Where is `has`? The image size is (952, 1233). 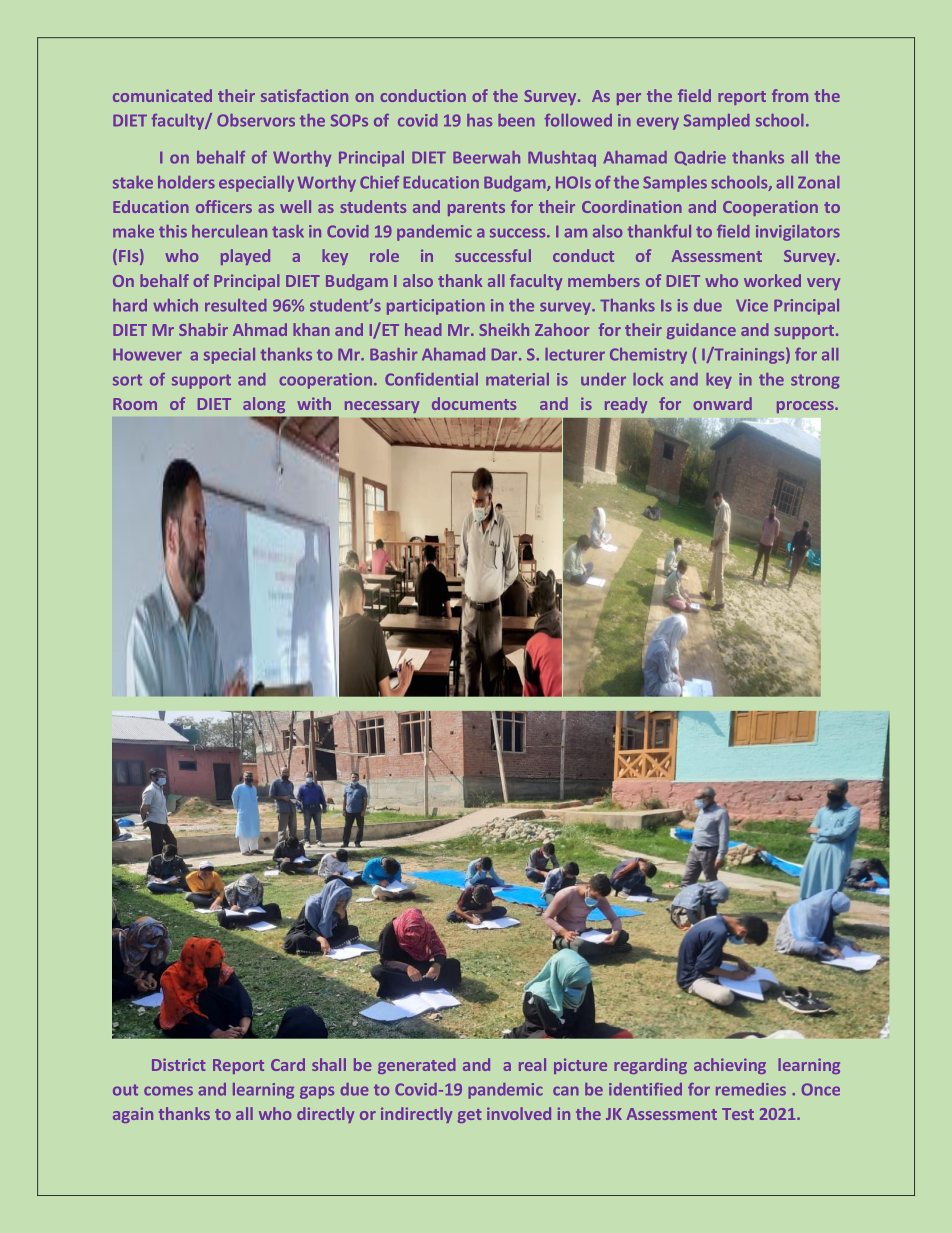 has is located at coordinates (479, 120).
